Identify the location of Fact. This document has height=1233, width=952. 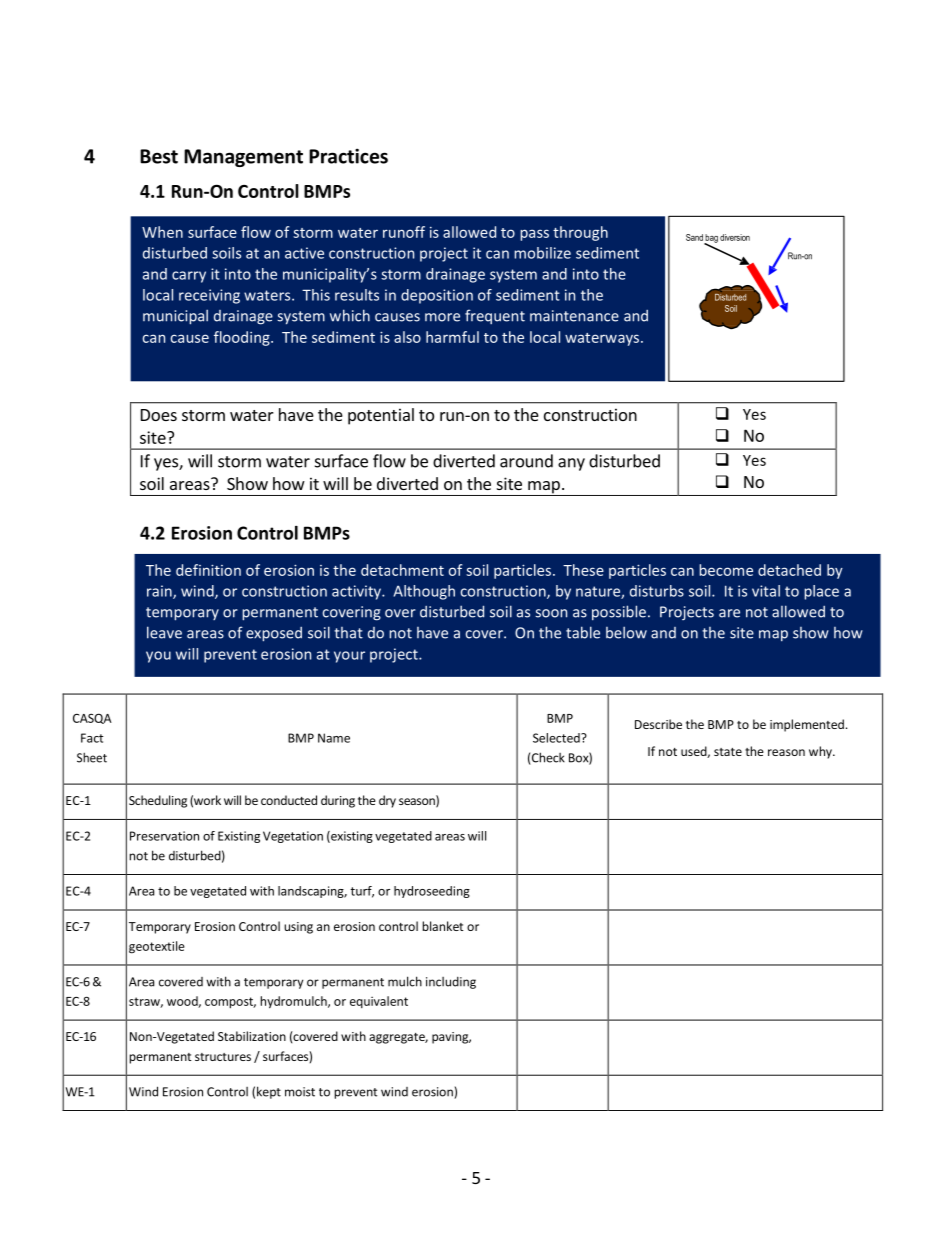
(92, 738).
